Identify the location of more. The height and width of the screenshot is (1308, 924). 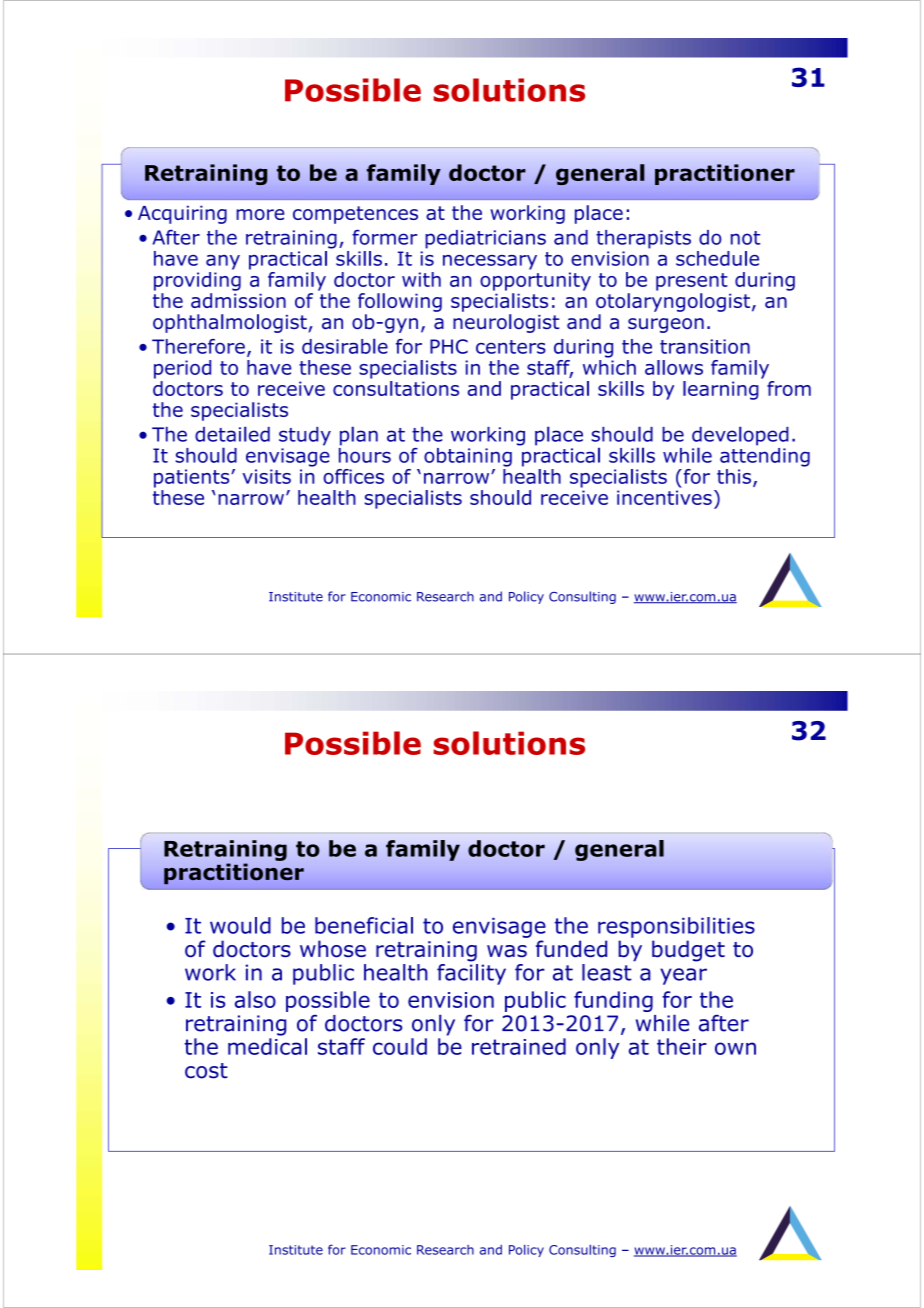
(260, 214).
